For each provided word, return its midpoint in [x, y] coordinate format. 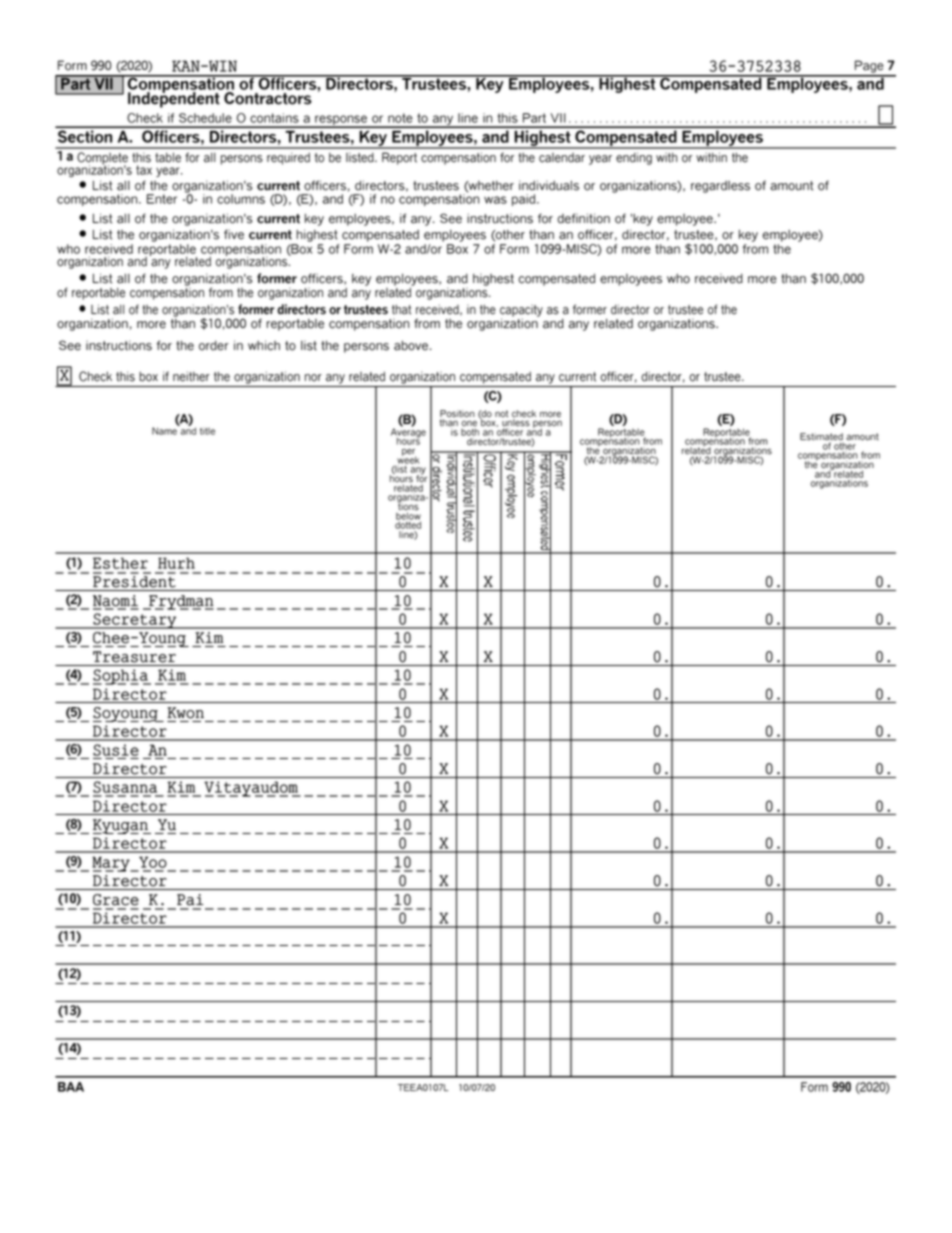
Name [165, 430]
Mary [112, 864]
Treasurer [134, 657]
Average [408, 433]
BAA [71, 1087]
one [469, 425]
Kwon [185, 713]
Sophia [121, 677]
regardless [720, 187]
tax [144, 170]
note [400, 118]
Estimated [821, 438]
